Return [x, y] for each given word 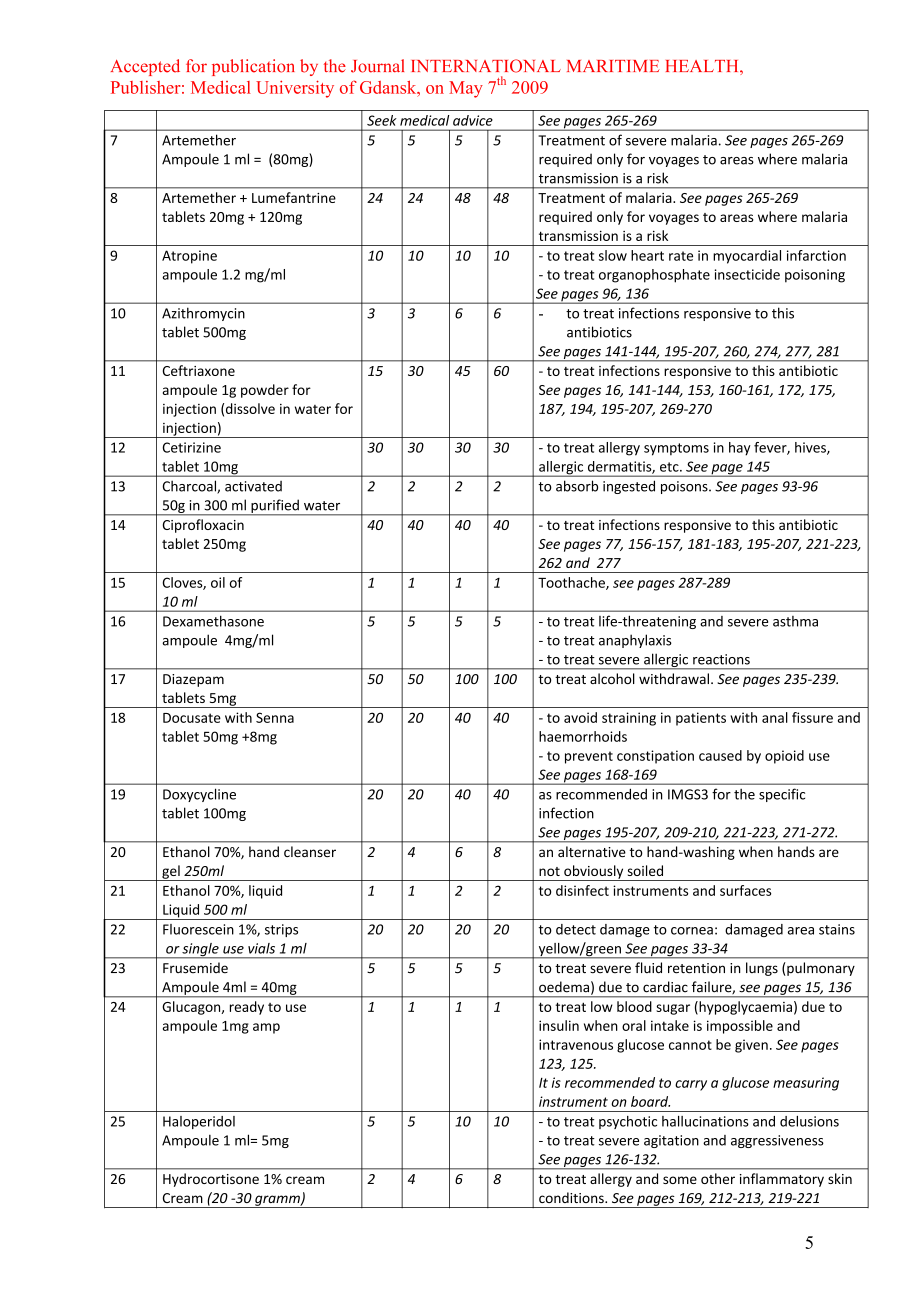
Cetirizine [191, 447]
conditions [572, 1197]
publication [253, 67]
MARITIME [613, 66]
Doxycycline [199, 795]
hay [740, 449]
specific [782, 795]
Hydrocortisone [211, 1180]
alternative [592, 851]
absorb [577, 486]
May [466, 89]
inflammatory [782, 1180]
